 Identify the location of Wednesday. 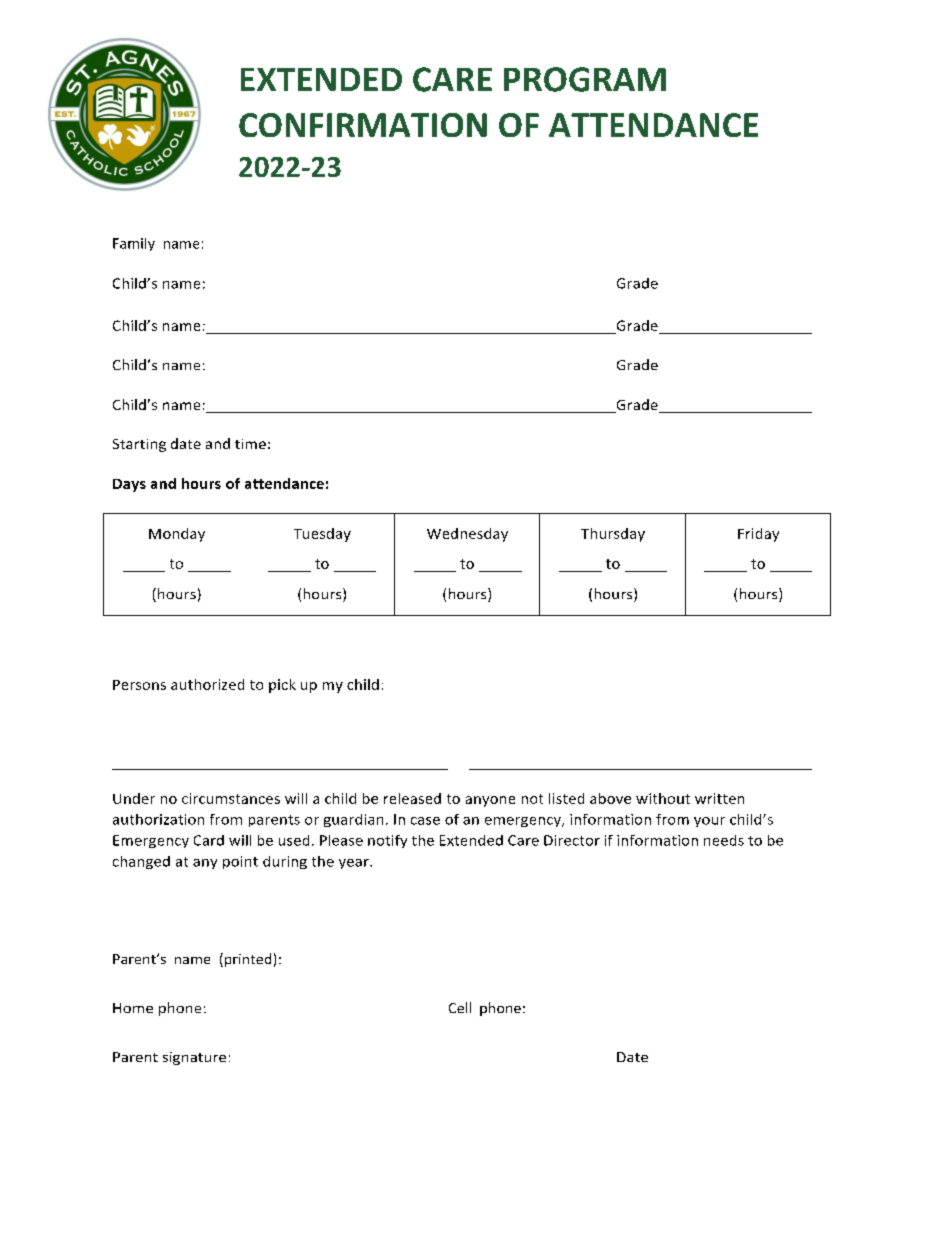
(467, 535).
